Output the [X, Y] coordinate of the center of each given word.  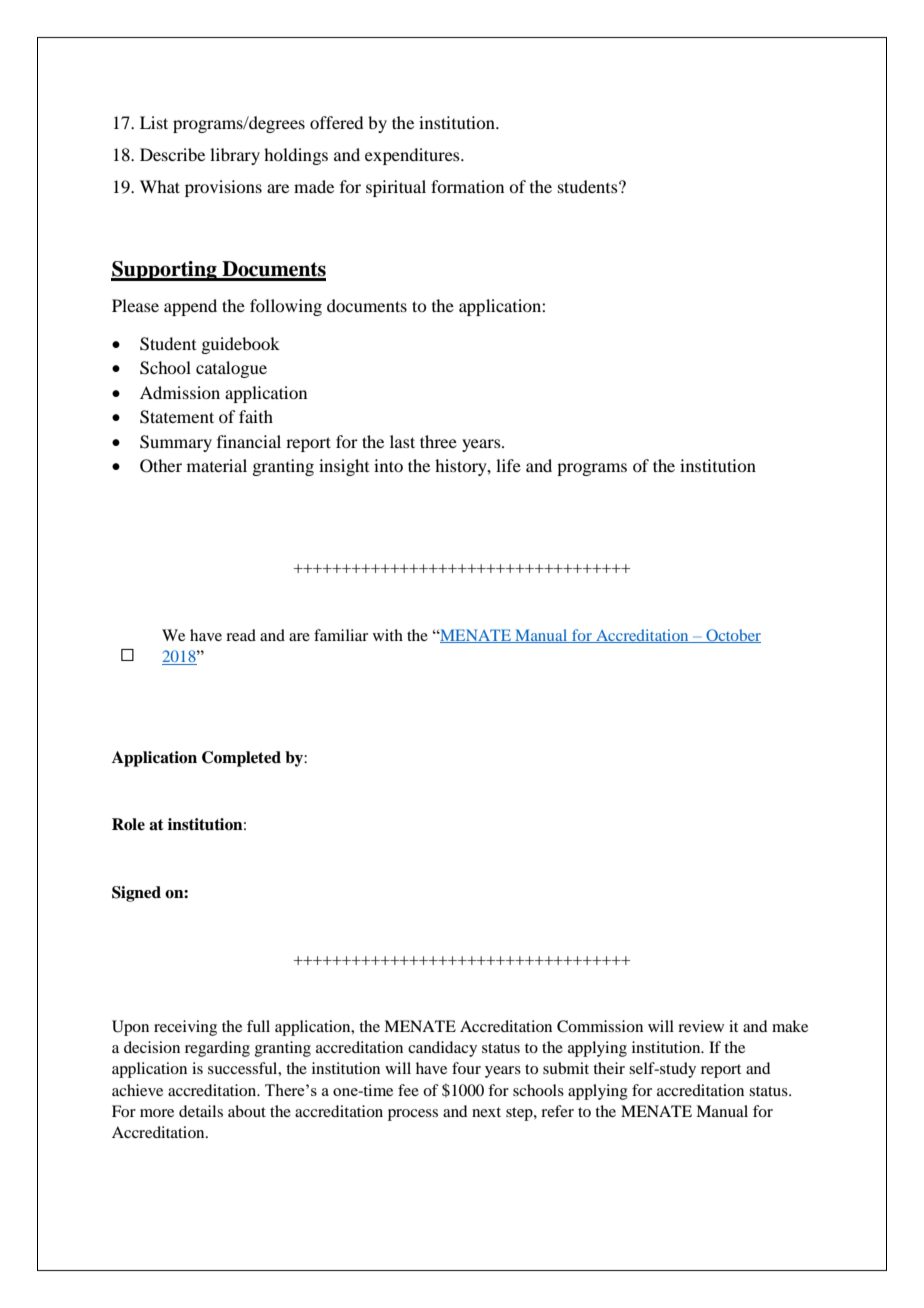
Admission [180, 392]
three [438, 441]
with [388, 635]
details [201, 1111]
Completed [241, 759]
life [508, 465]
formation [467, 186]
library [235, 156]
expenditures [413, 156]
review [701, 1026]
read [241, 635]
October [732, 636]
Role [128, 824]
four [466, 1068]
